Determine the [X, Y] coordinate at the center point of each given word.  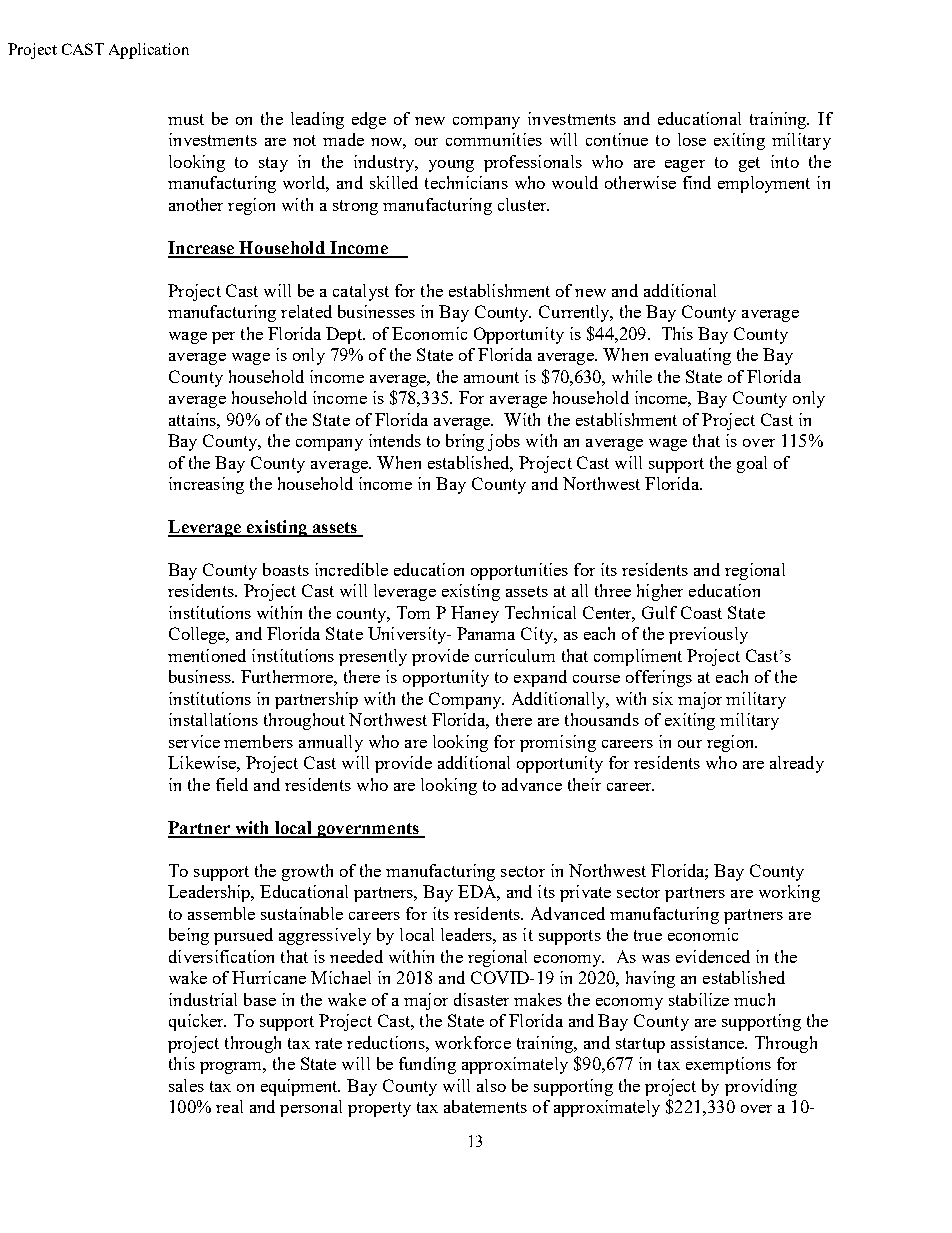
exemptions [728, 1065]
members [258, 741]
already [797, 764]
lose [692, 139]
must [186, 119]
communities [494, 139]
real [229, 1106]
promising [558, 743]
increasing [206, 485]
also [491, 1085]
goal [752, 464]
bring [465, 442]
